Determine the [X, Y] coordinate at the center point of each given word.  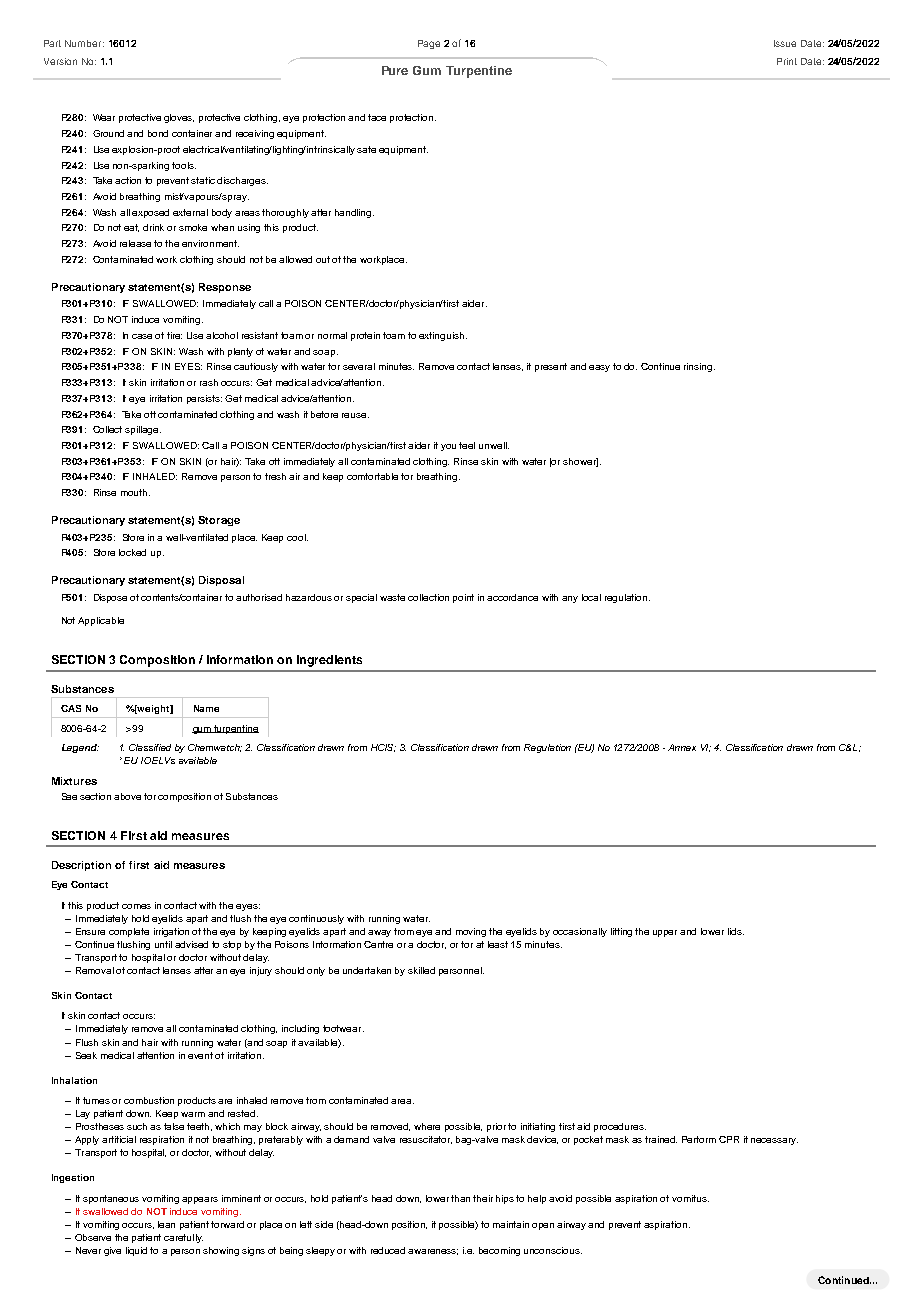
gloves [179, 118]
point [463, 598]
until [163, 944]
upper [665, 933]
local [591, 597]
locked [132, 552]
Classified [150, 747]
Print [787, 61]
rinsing [699, 367]
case [142, 336]
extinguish [441, 336]
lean [166, 1224]
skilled [421, 970]
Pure [395, 70]
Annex [682, 747]
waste [392, 597]
